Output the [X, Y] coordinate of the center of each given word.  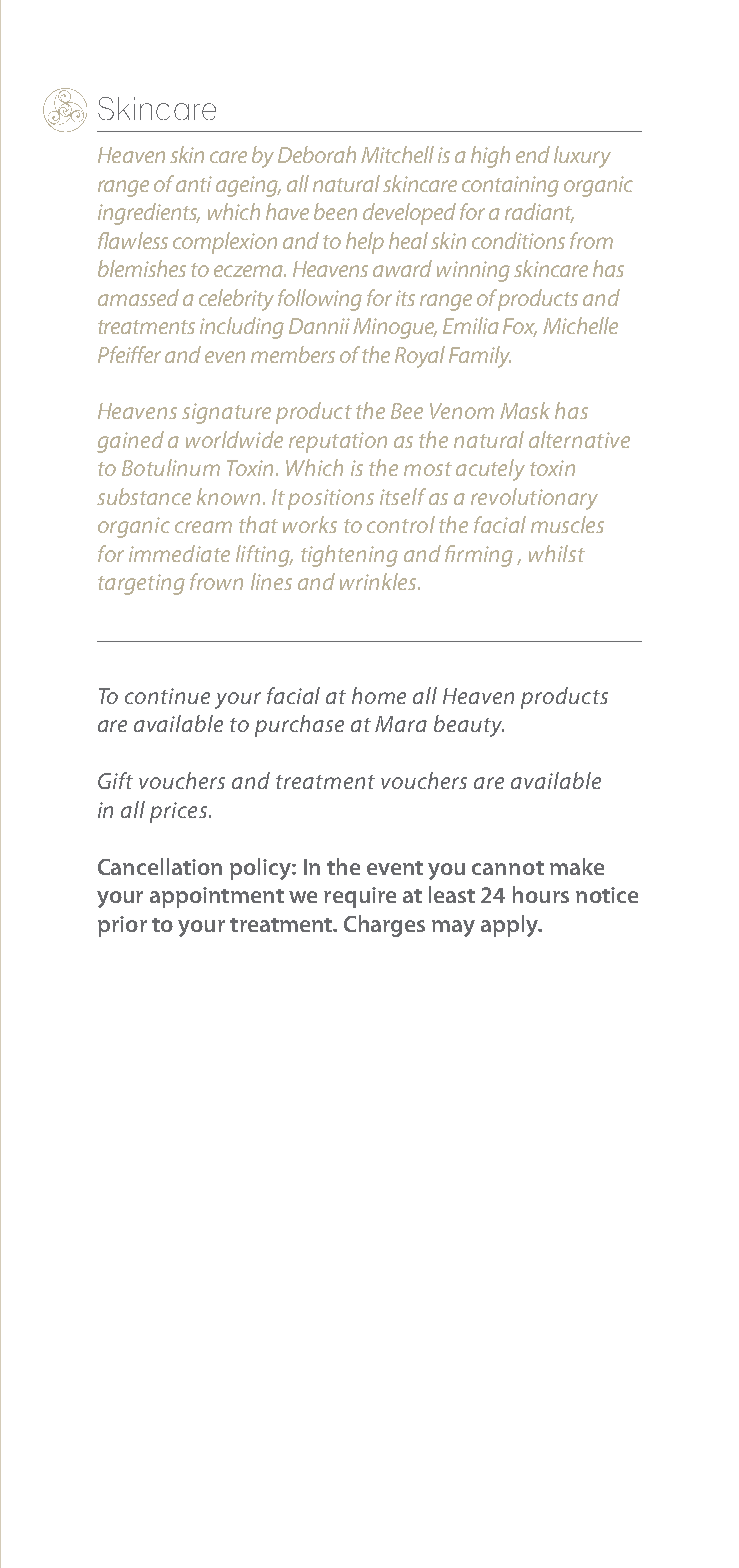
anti [194, 184]
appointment [217, 897]
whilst [557, 553]
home [379, 695]
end [533, 154]
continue [167, 696]
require [360, 897]
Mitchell [397, 154]
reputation [338, 442]
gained [130, 442]
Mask [525, 410]
